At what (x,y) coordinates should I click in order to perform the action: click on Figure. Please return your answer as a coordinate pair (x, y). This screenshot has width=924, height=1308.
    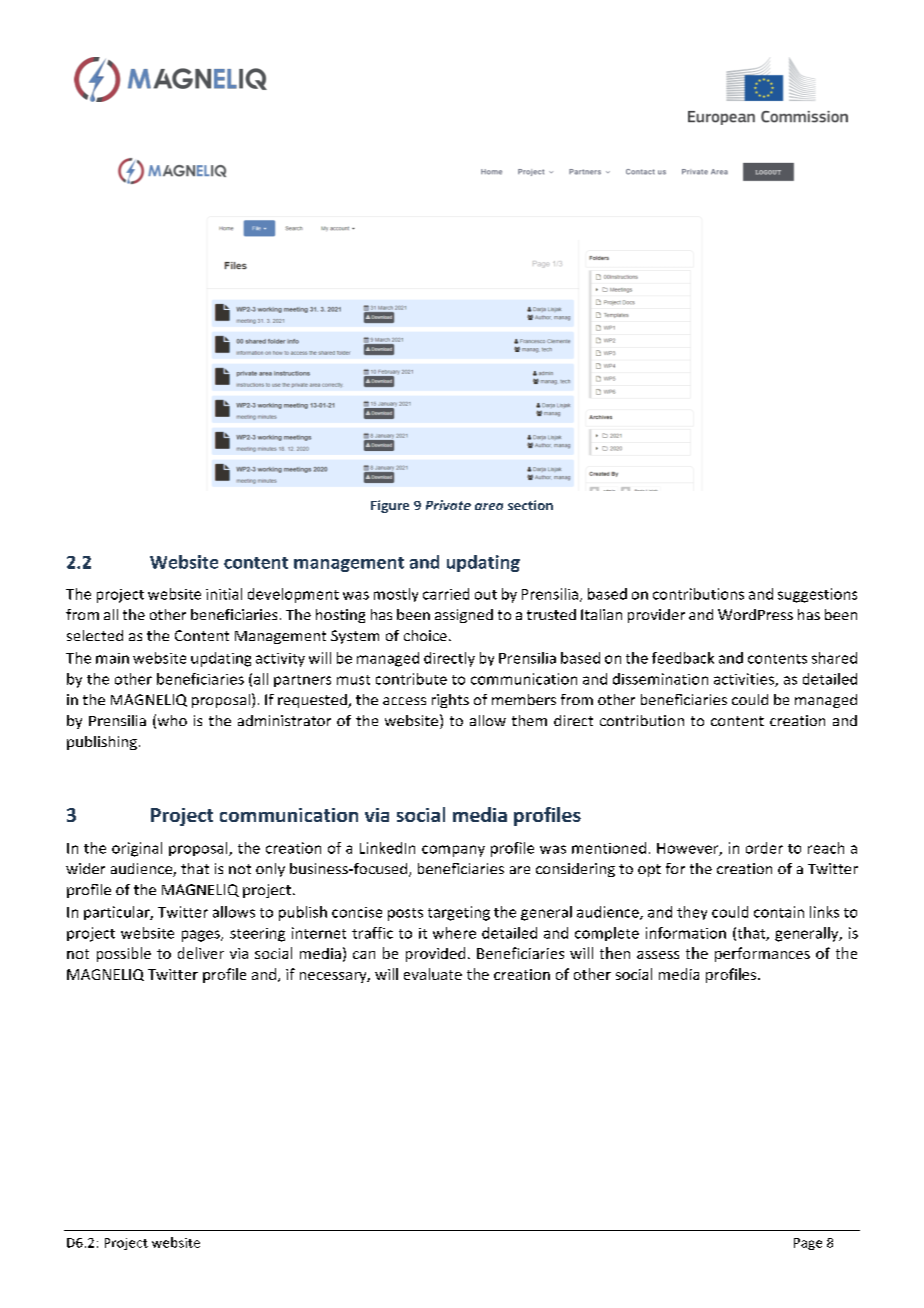
    Looking at the image, I should click on (390, 506).
